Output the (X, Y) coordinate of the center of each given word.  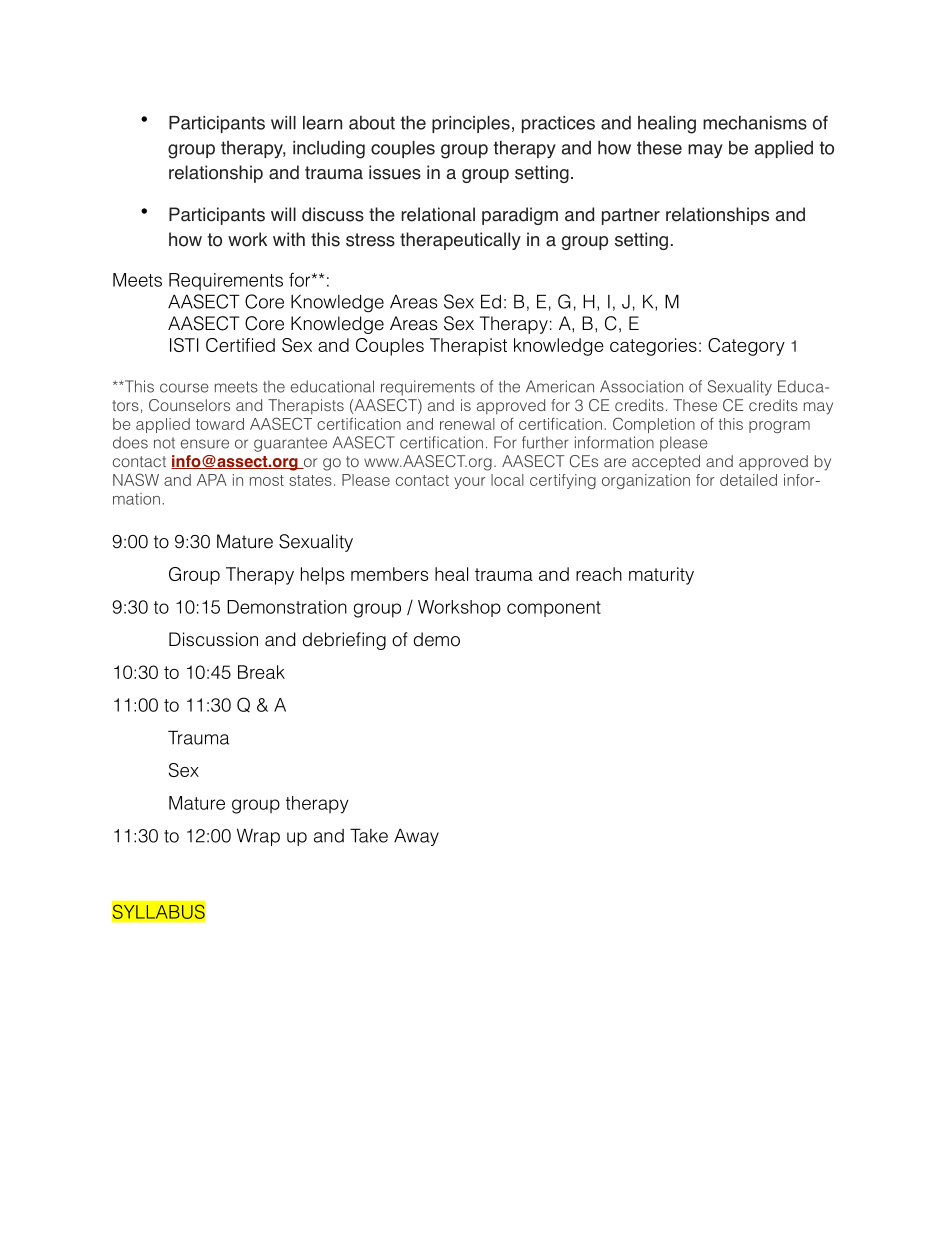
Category (746, 347)
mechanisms (755, 123)
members (389, 574)
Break (261, 672)
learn (322, 123)
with (289, 239)
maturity (661, 576)
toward (220, 424)
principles (471, 124)
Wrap (258, 837)
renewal (467, 424)
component (554, 609)
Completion (654, 425)
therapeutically (460, 241)
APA (212, 480)
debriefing (344, 641)
